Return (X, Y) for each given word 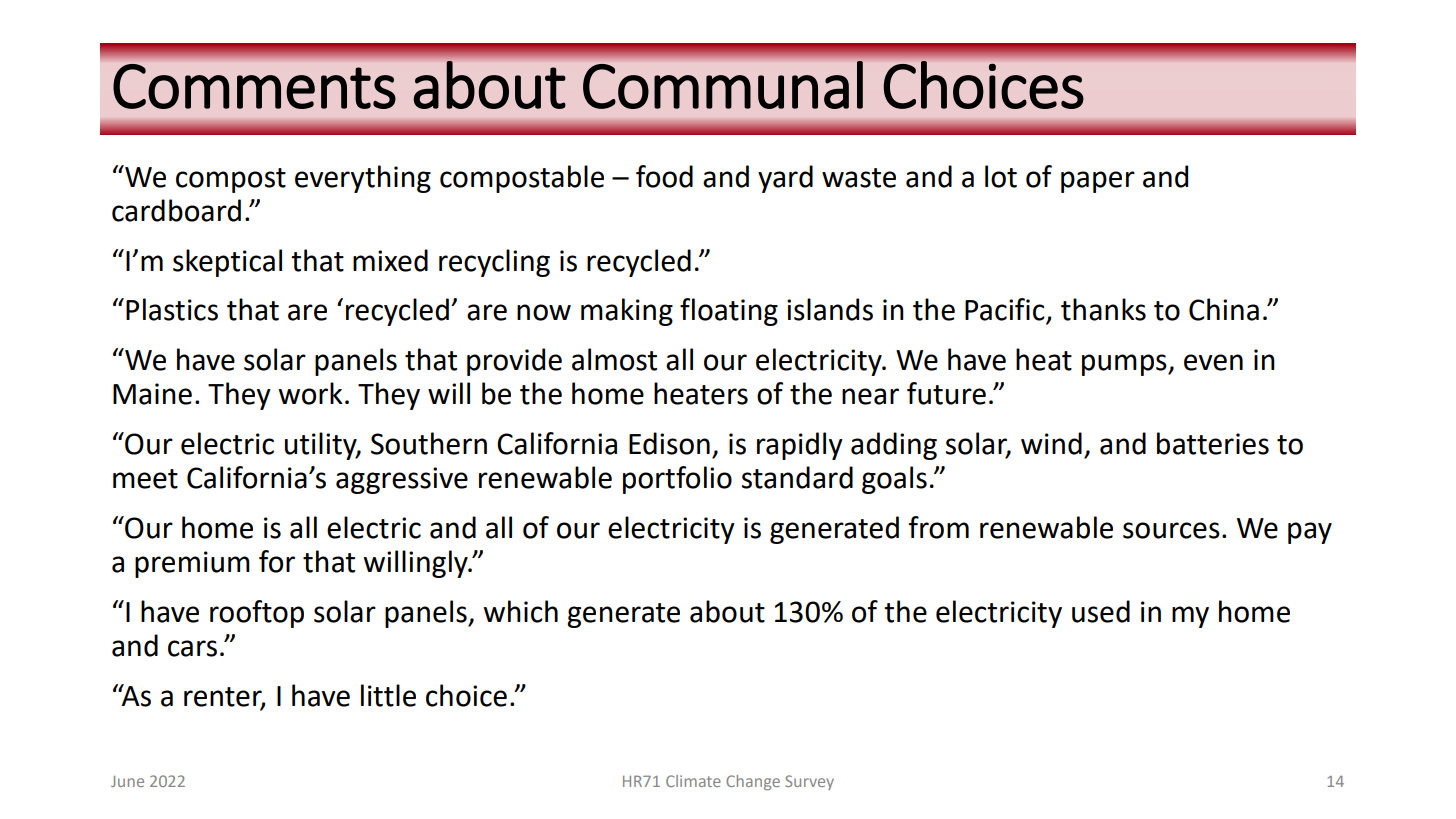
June (127, 781)
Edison (669, 443)
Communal (723, 85)
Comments (254, 86)
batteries (1213, 443)
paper (1098, 182)
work (310, 393)
